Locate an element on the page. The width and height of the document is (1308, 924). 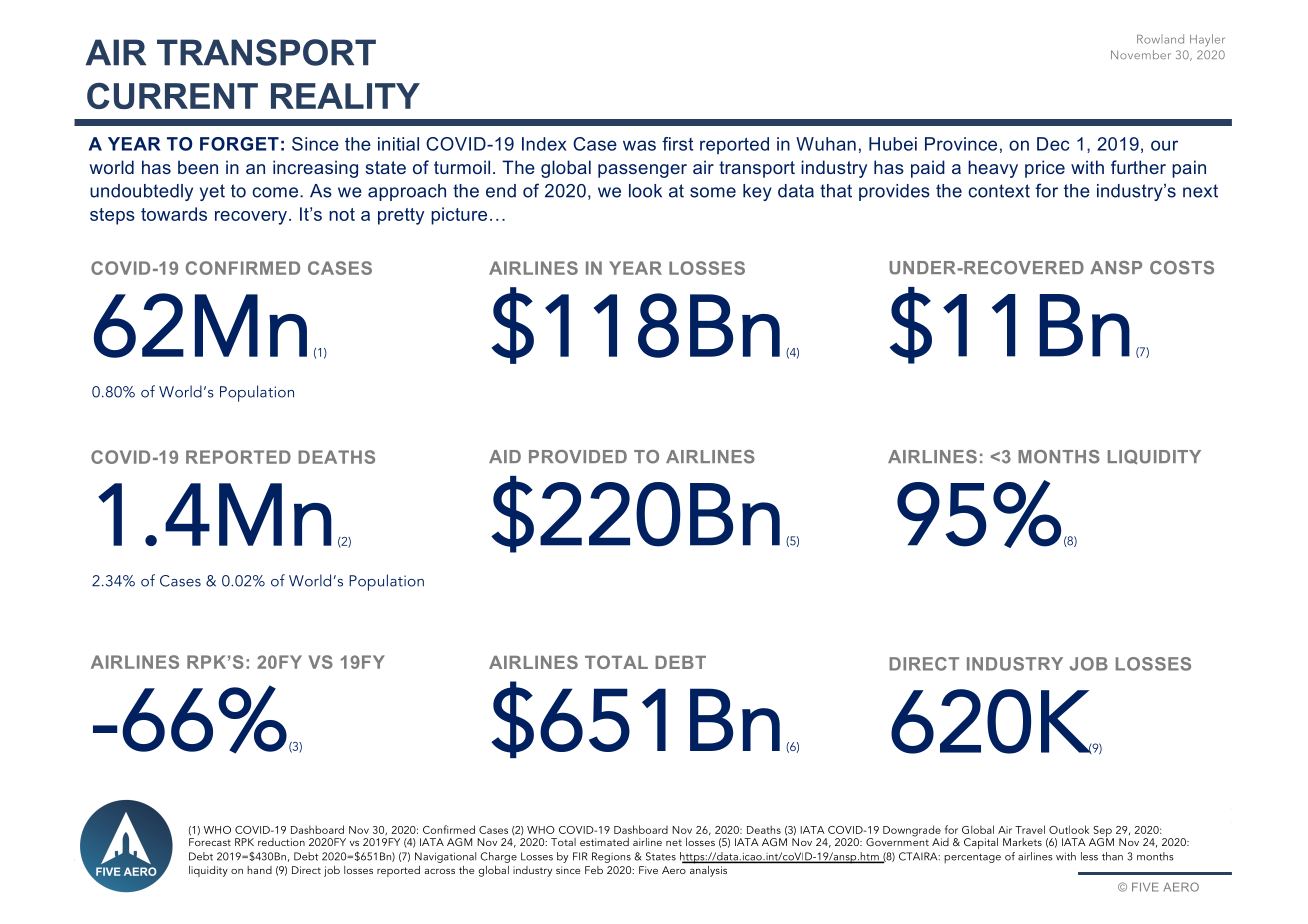
PROVIDED is located at coordinates (578, 457).
